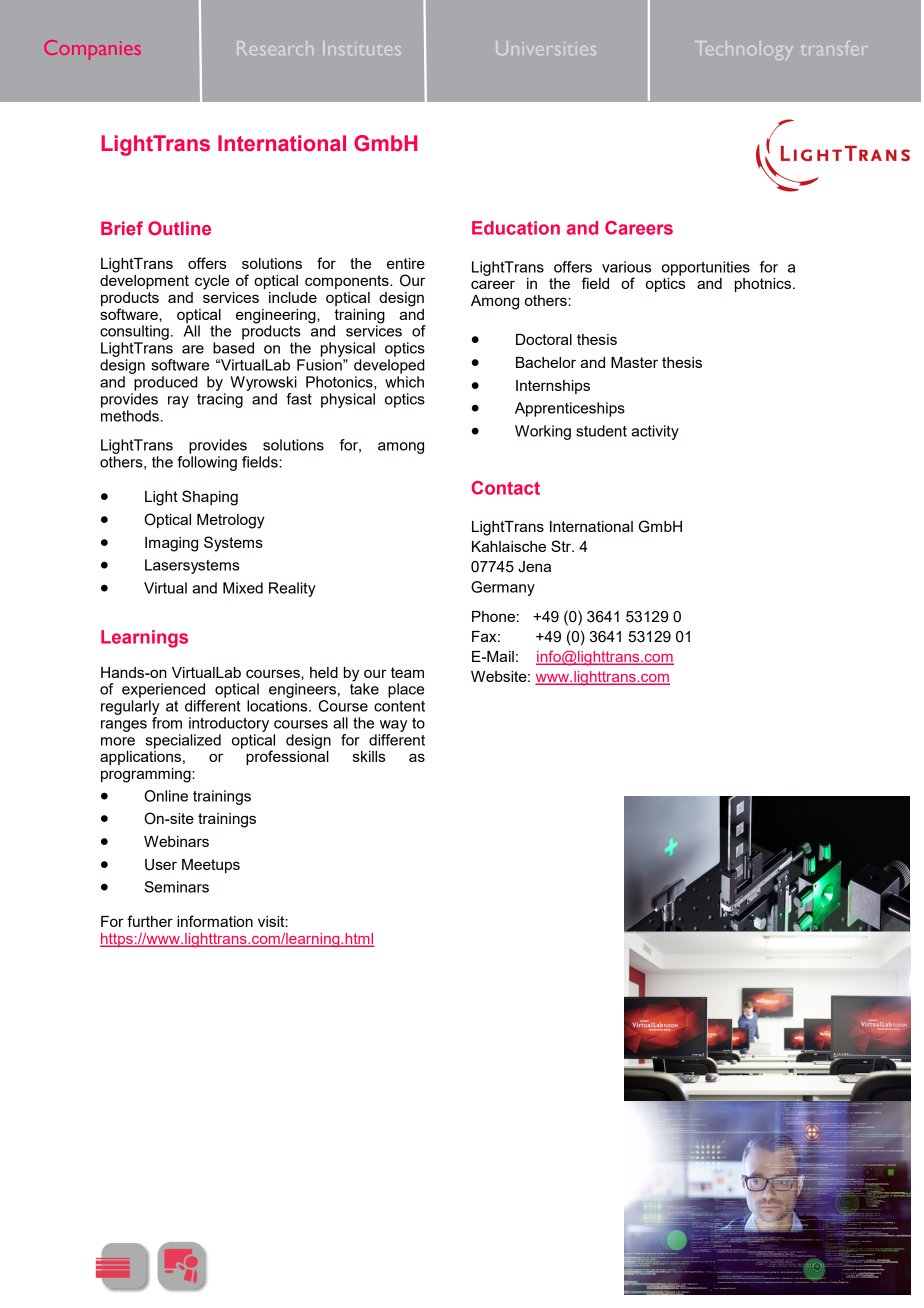 The height and width of the screenshot is (1308, 924). What do you see at coordinates (534, 567) in the screenshot?
I see `Jena` at bounding box center [534, 567].
